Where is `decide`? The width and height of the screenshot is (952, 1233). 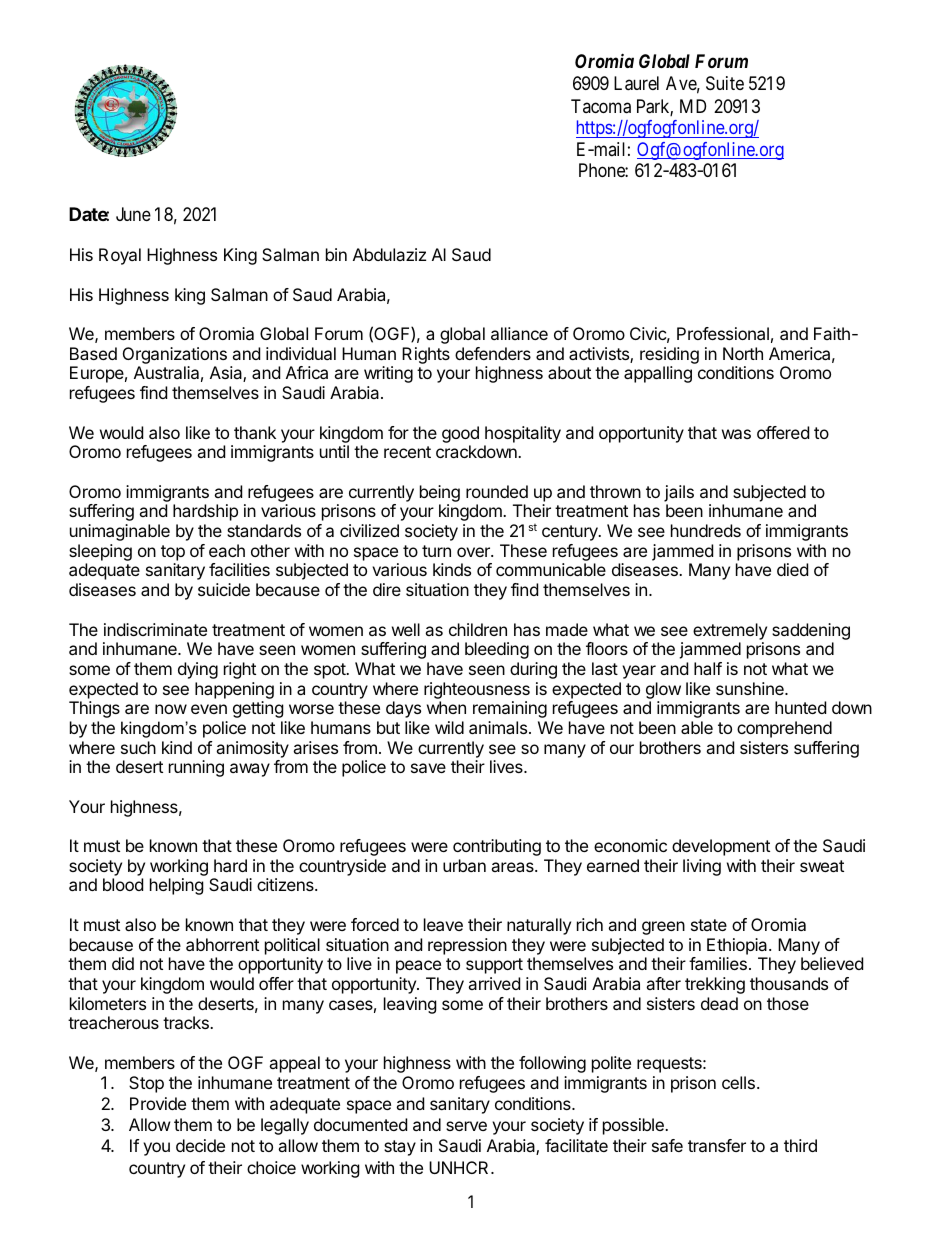
decide is located at coordinates (200, 1145).
